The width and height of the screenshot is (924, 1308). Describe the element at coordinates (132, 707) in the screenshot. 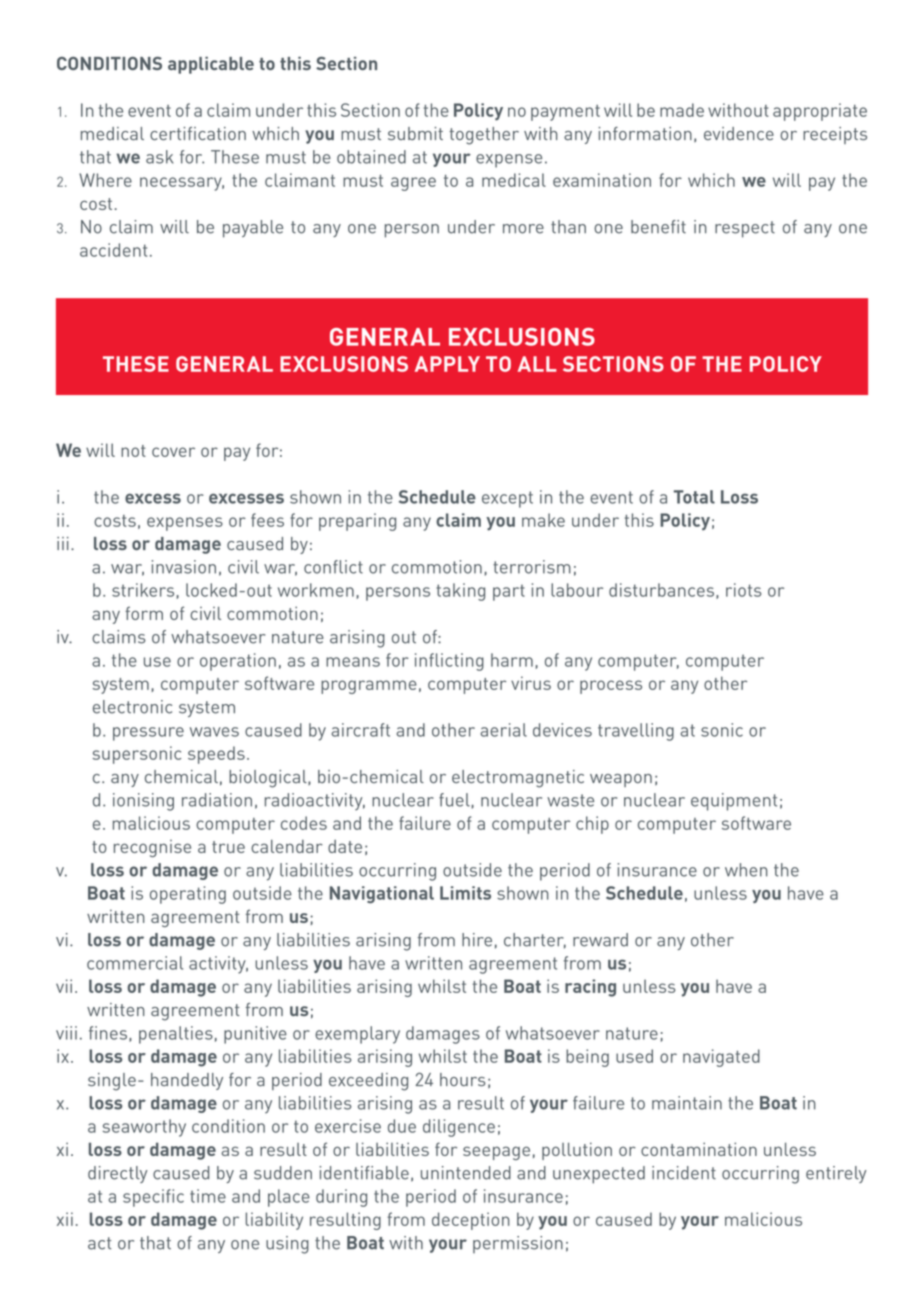

I see `electronic` at that location.
